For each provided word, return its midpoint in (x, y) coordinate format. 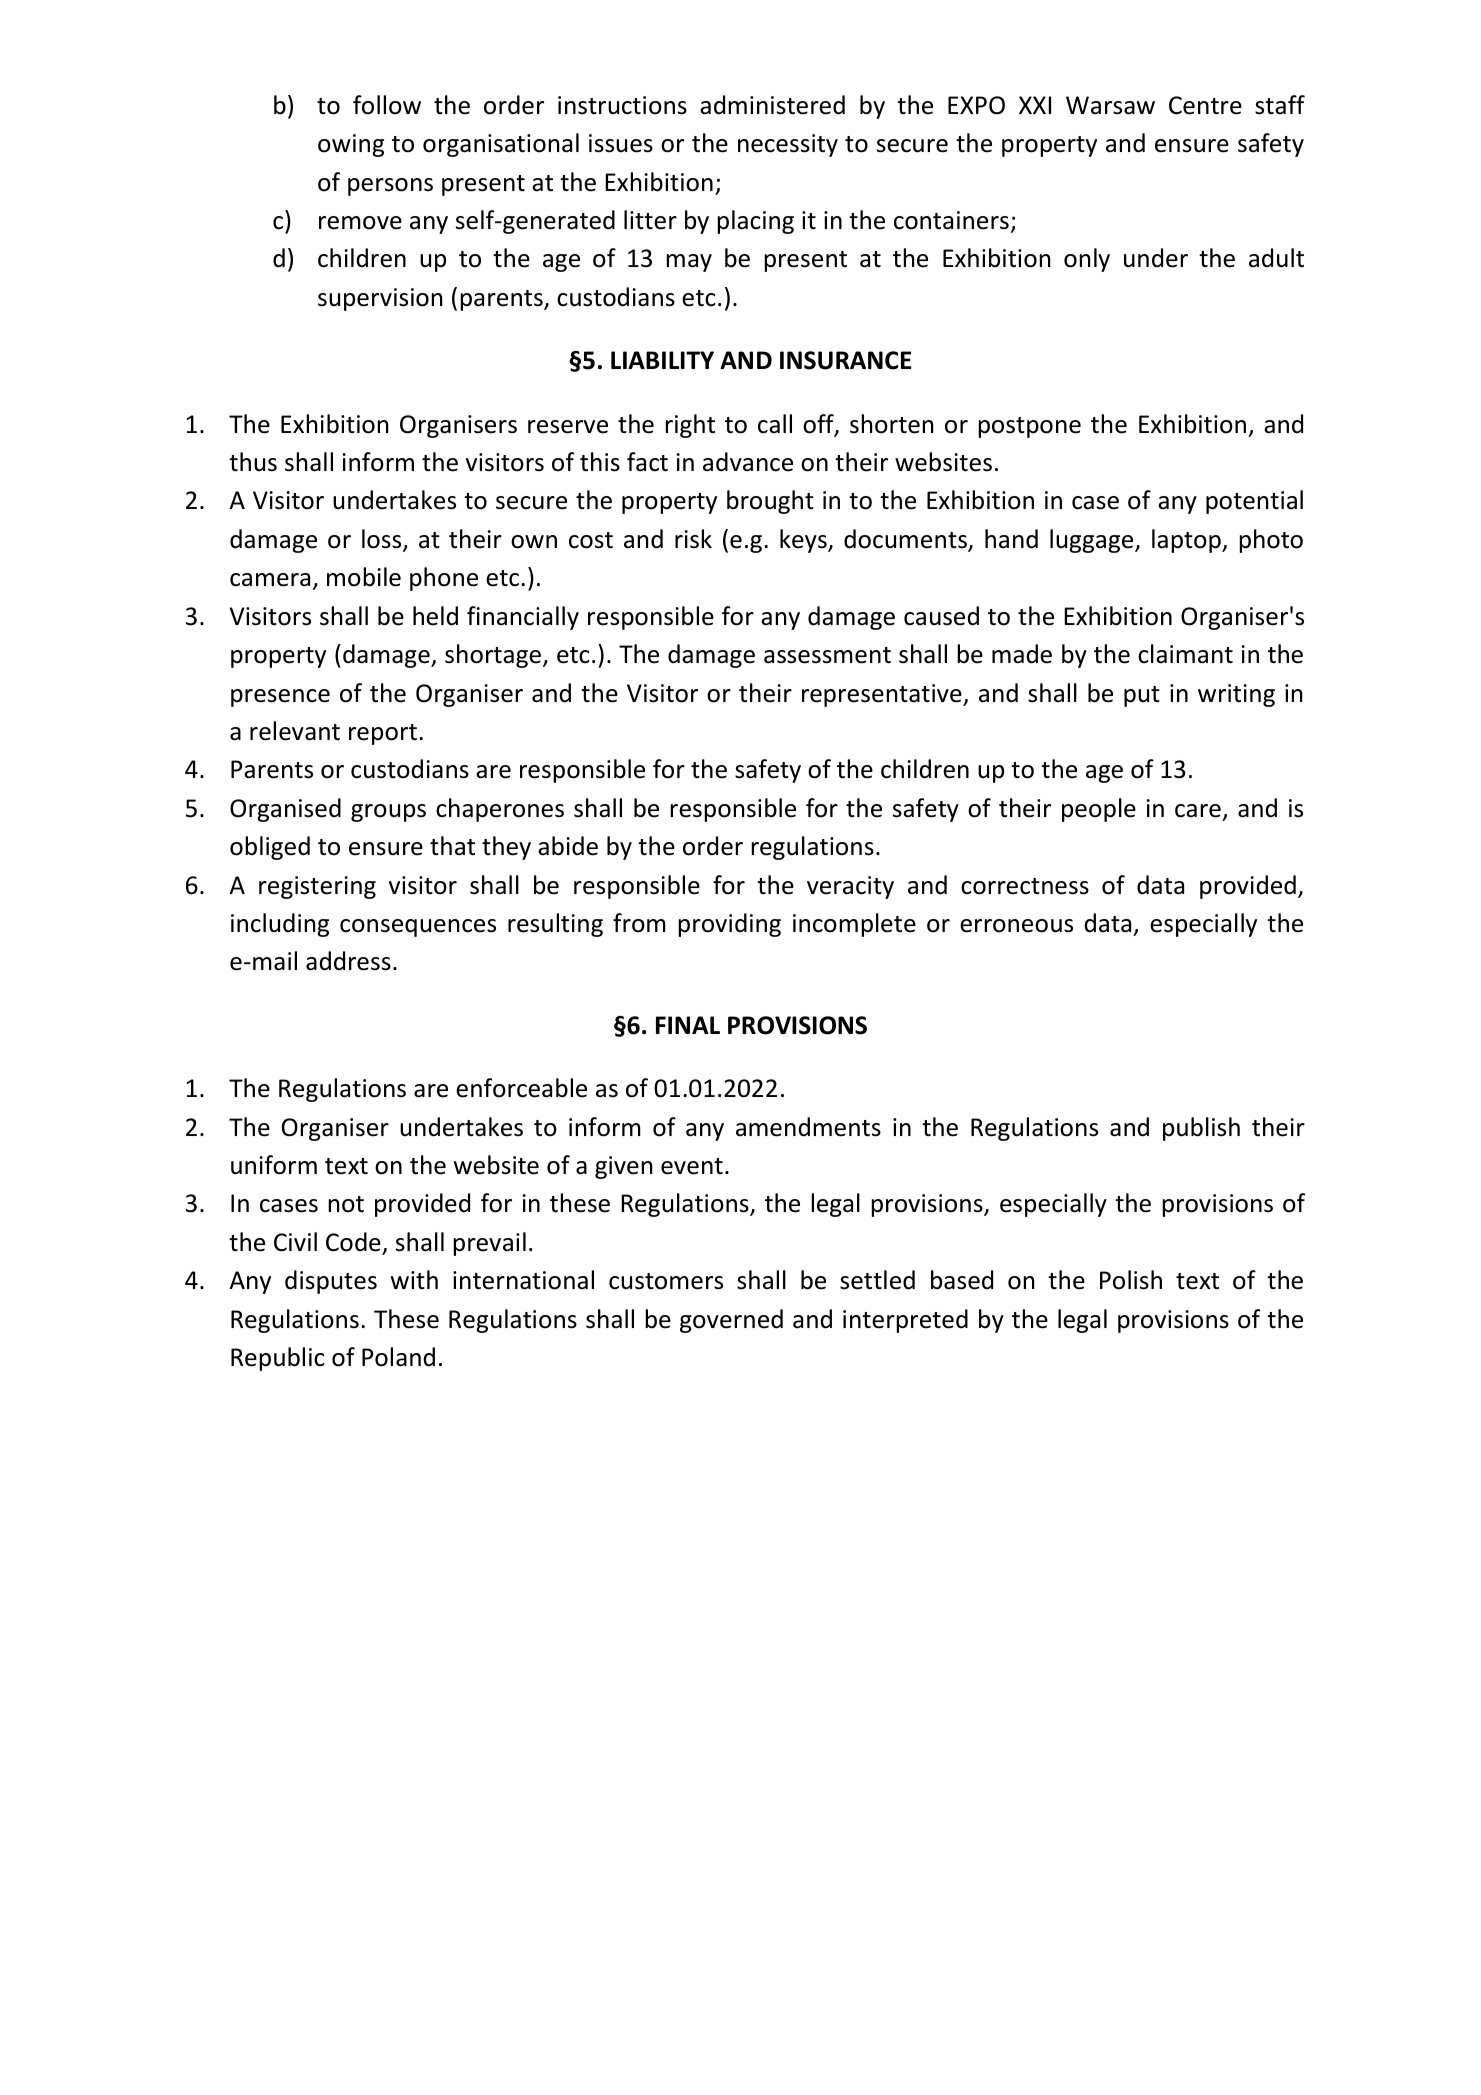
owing (351, 145)
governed (731, 1321)
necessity (788, 145)
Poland (398, 1357)
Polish (1131, 1280)
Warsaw (1110, 105)
